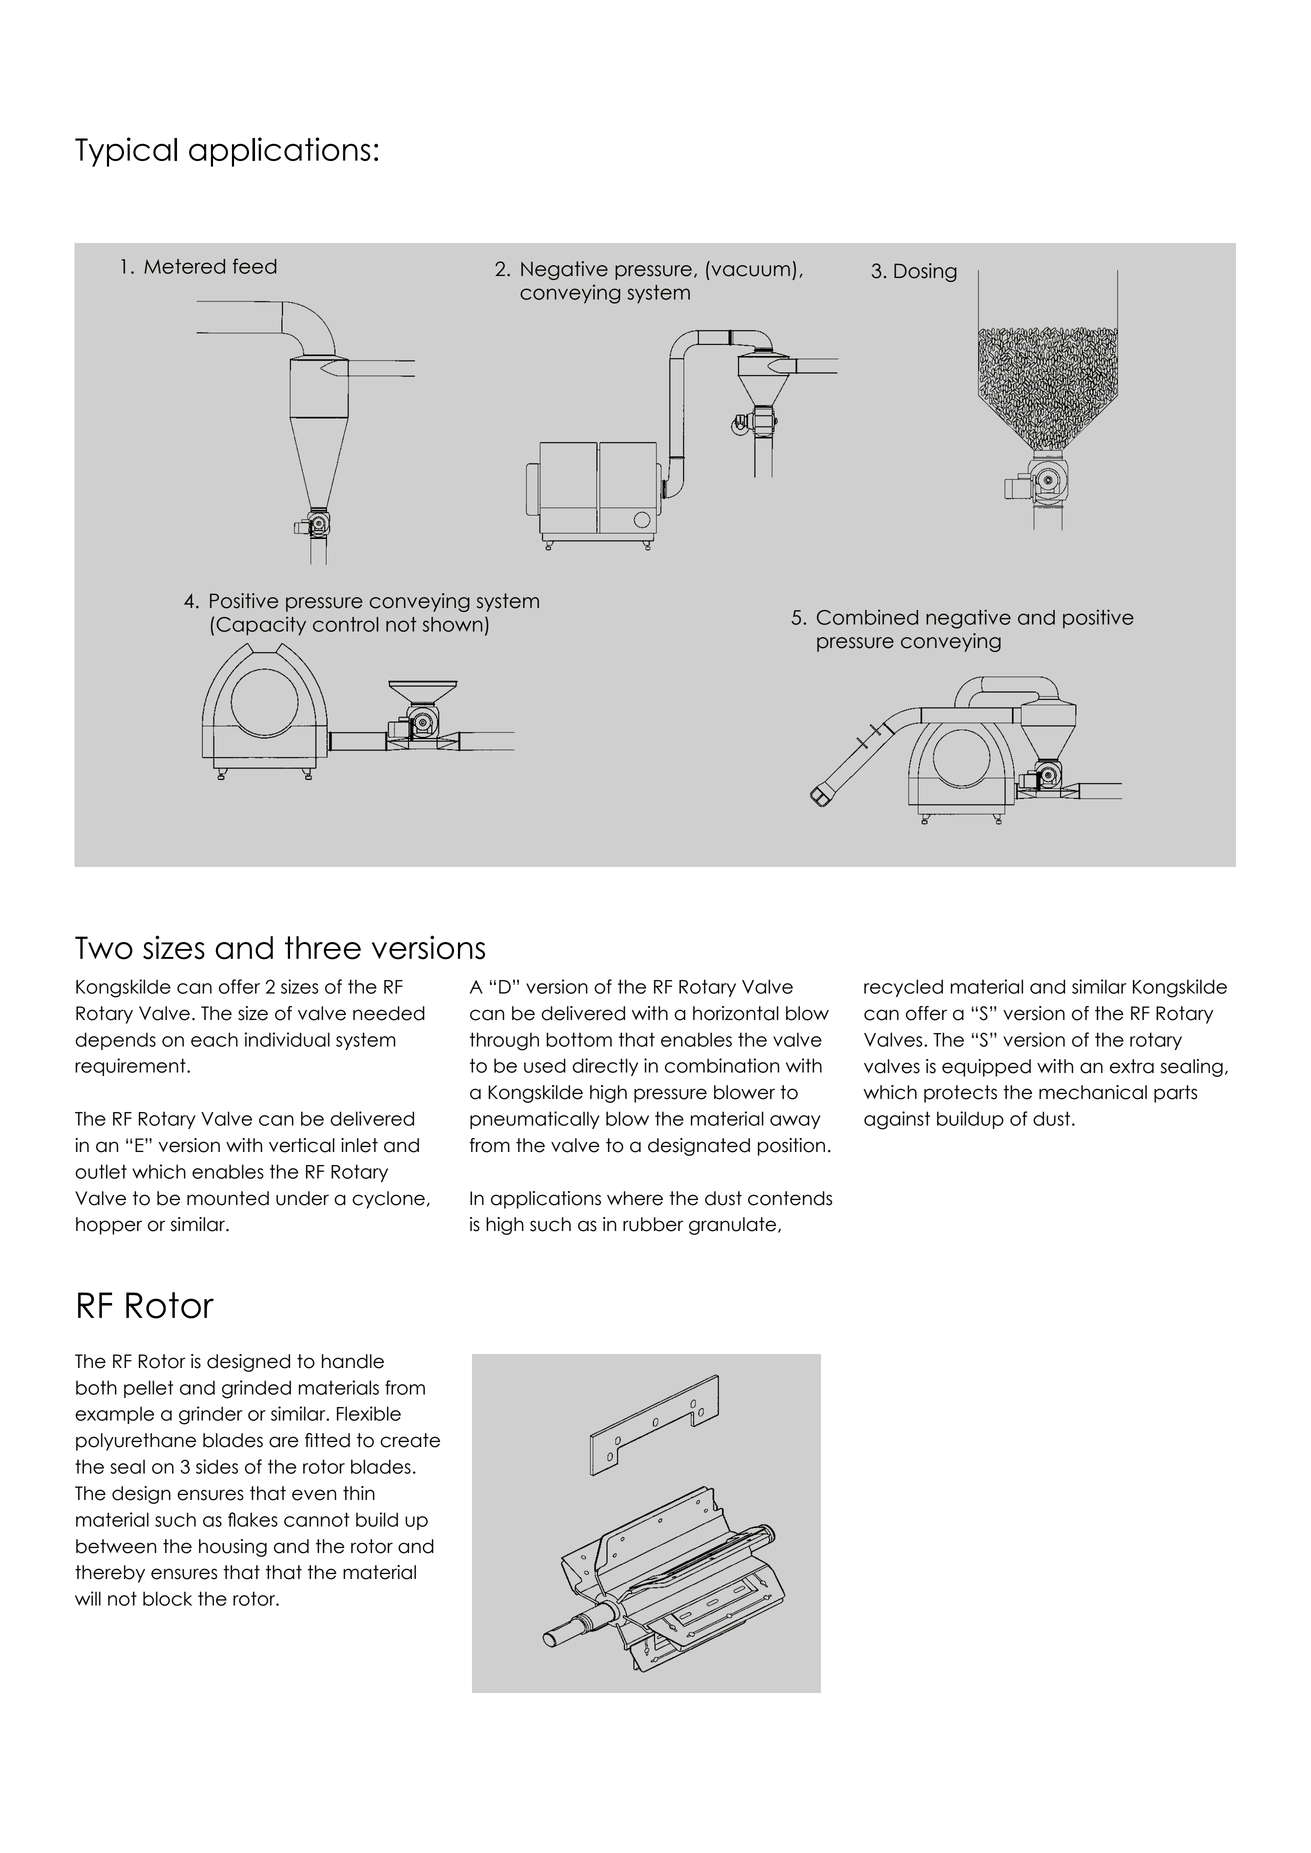 The image size is (1311, 1853). What do you see at coordinates (233, 1548) in the document?
I see `housing` at bounding box center [233, 1548].
